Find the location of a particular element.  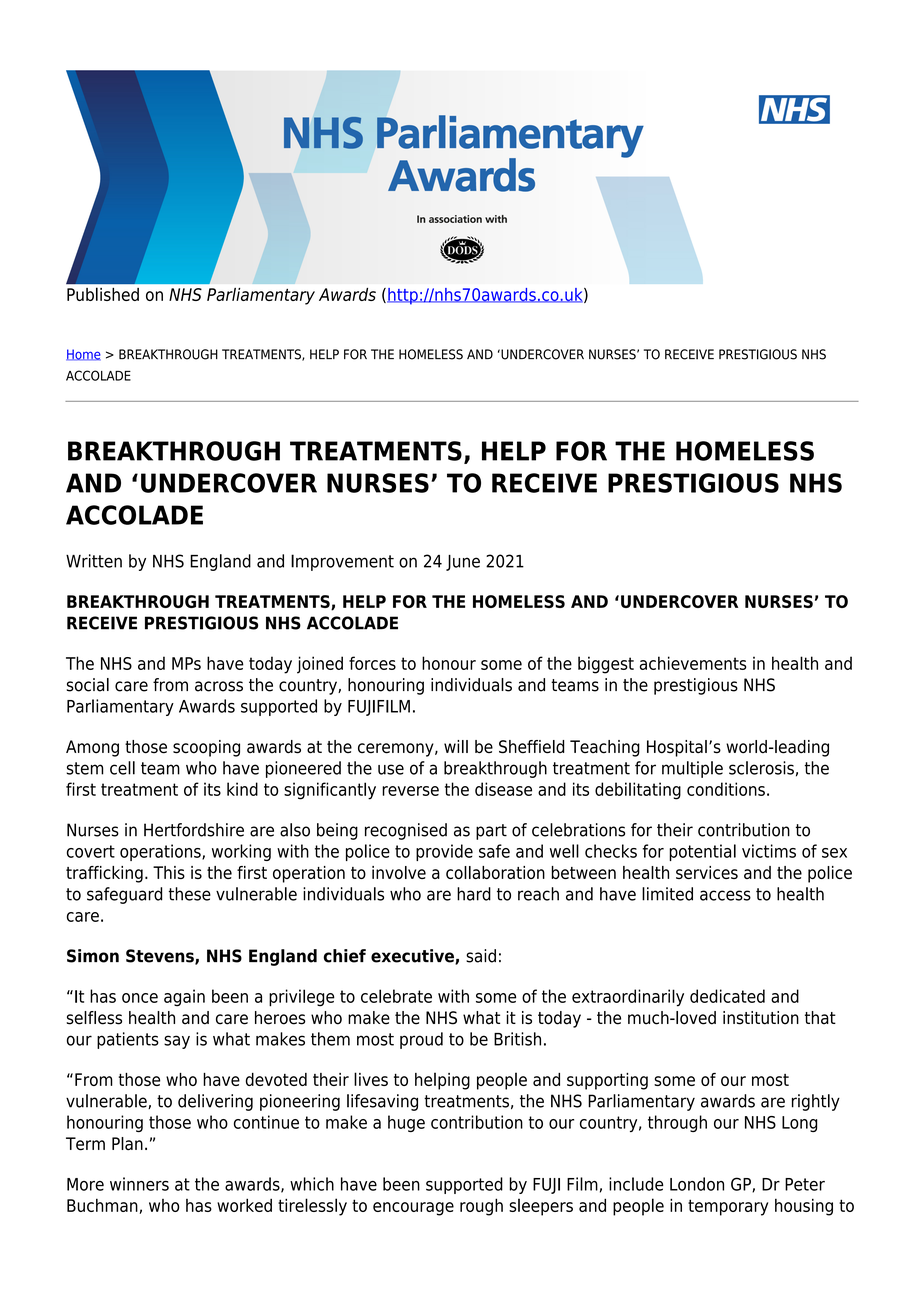

Written is located at coordinates (94, 561).
